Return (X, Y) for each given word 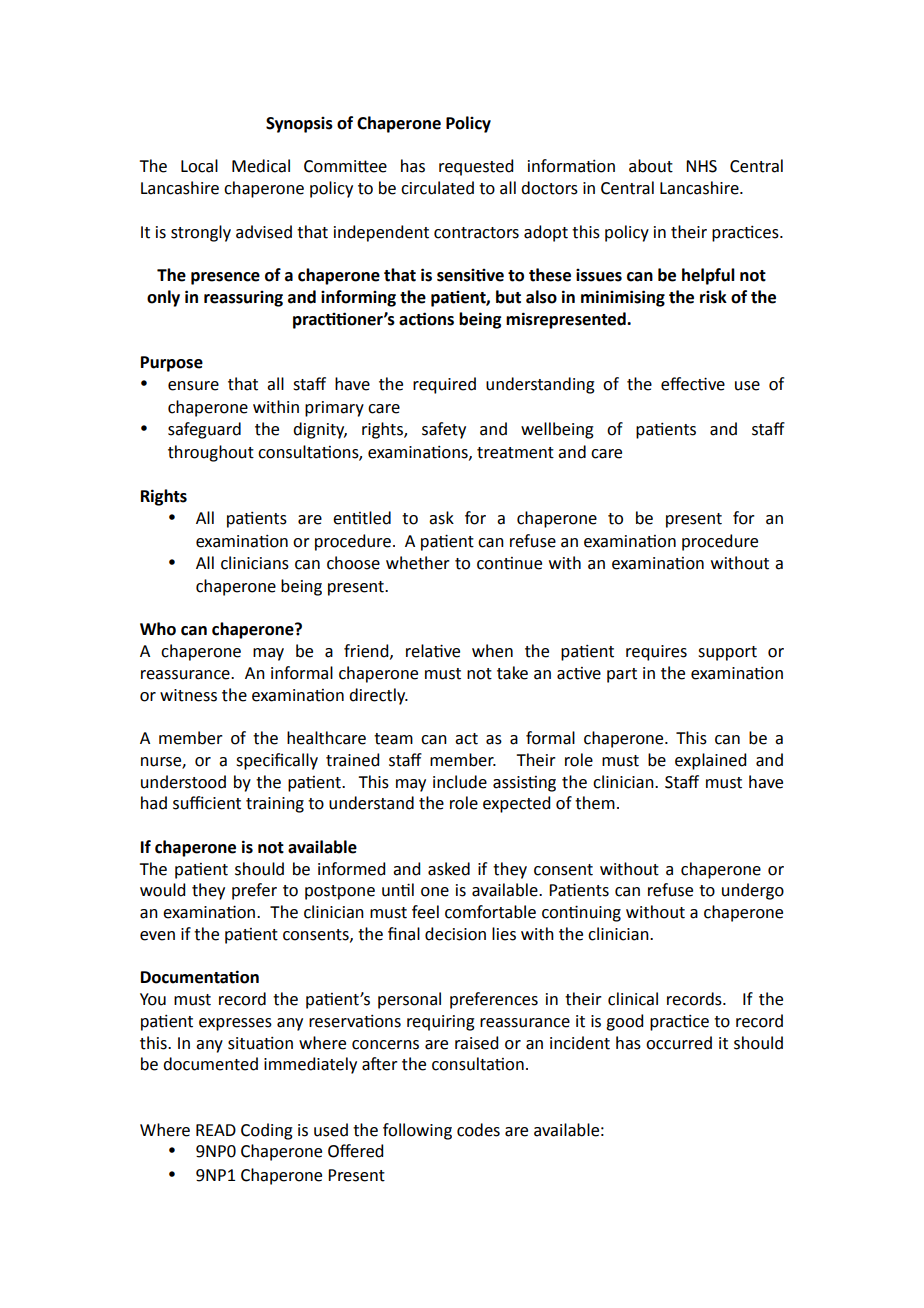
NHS (701, 166)
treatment (515, 453)
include (460, 782)
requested (476, 167)
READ (216, 1130)
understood (183, 782)
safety (444, 430)
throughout (211, 453)
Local (199, 166)
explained (710, 761)
